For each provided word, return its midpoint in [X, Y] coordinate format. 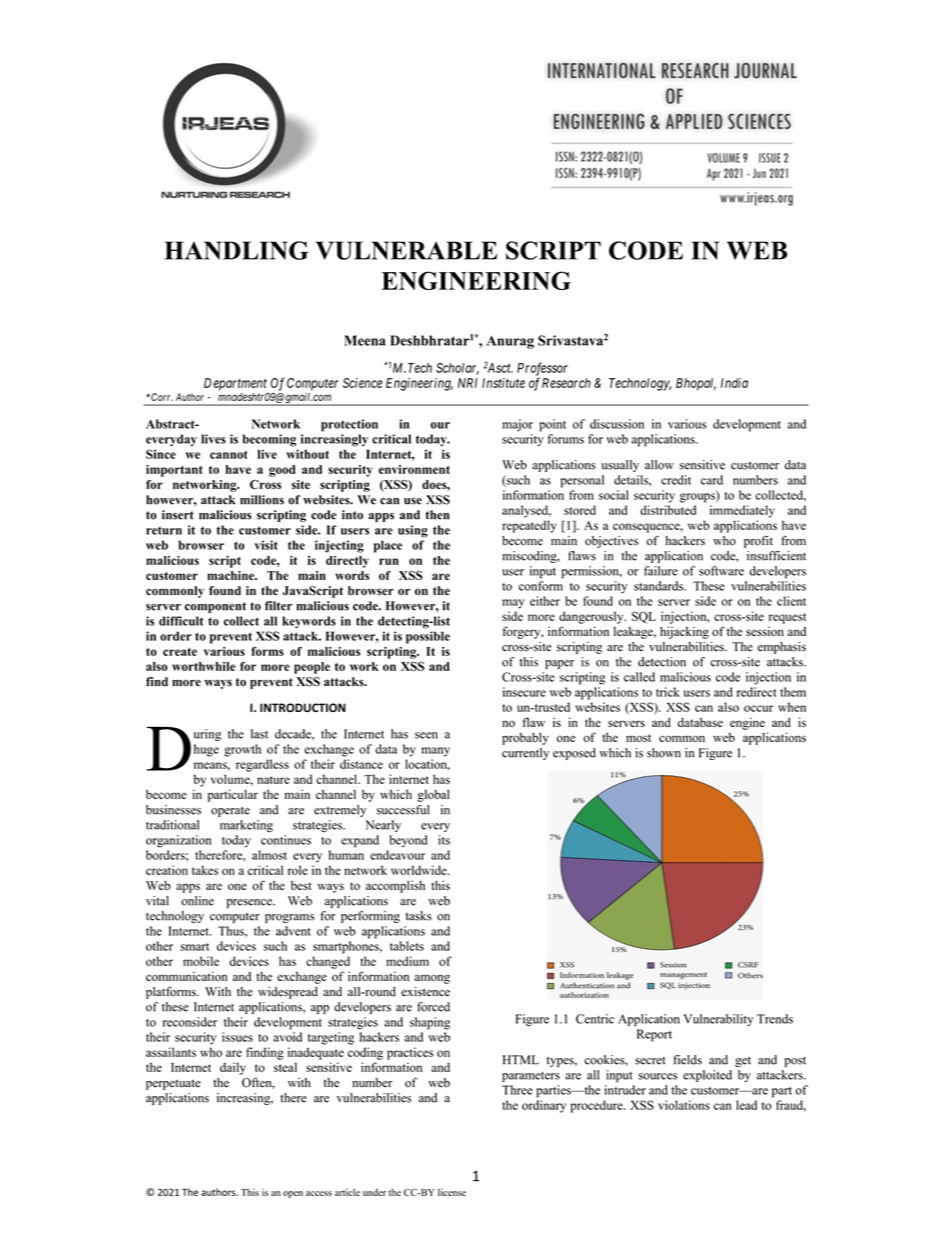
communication [187, 976]
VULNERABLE [406, 250]
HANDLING [237, 250]
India [734, 383]
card [712, 480]
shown [664, 753]
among [432, 979]
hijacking [684, 632]
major [517, 425]
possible [428, 637]
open [293, 1194]
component [215, 607]
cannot [229, 455]
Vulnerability [718, 1020]
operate [230, 811]
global [433, 796]
